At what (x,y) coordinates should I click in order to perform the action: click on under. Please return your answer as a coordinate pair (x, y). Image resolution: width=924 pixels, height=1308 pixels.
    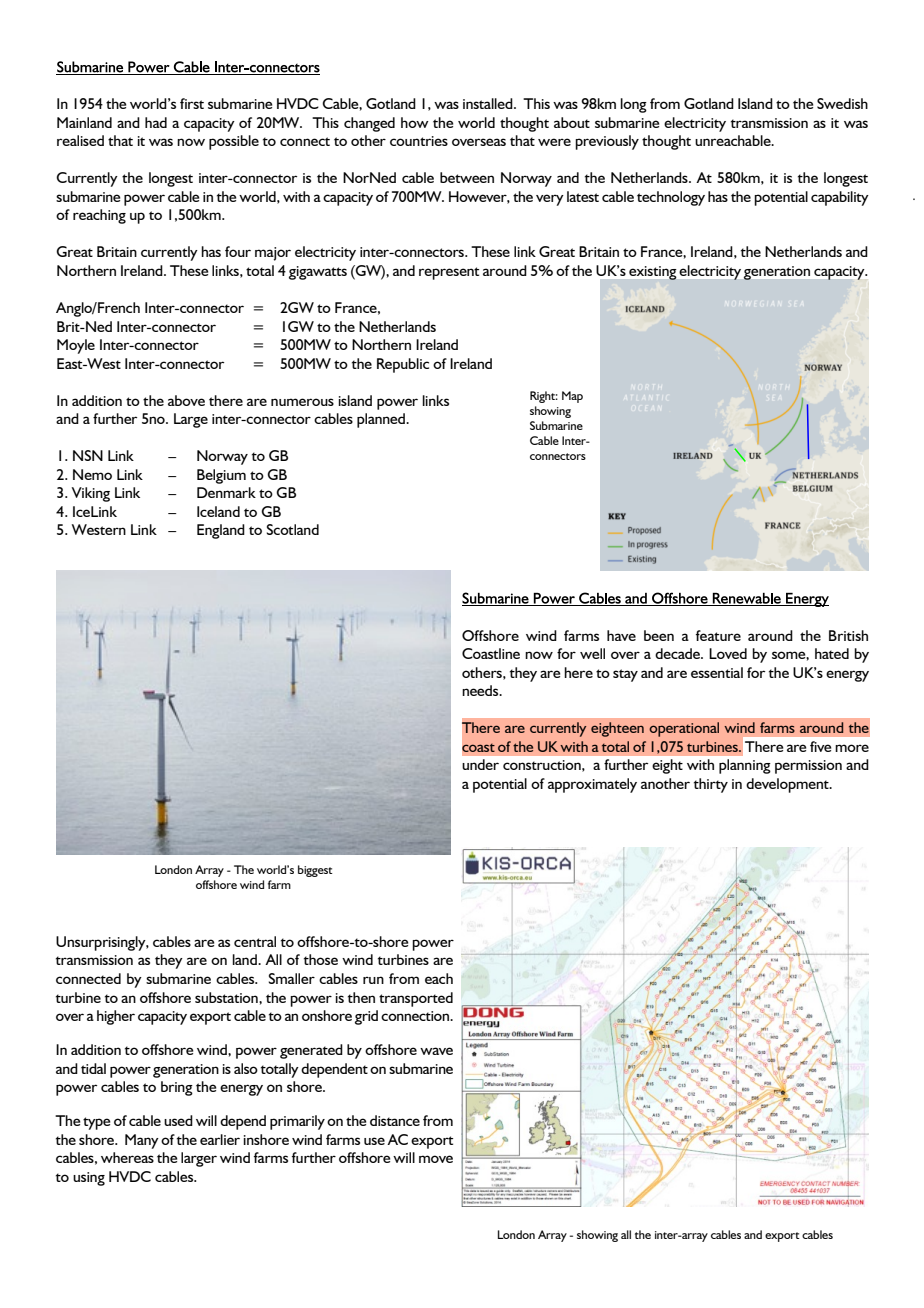
    Looking at the image, I should click on (480, 764).
